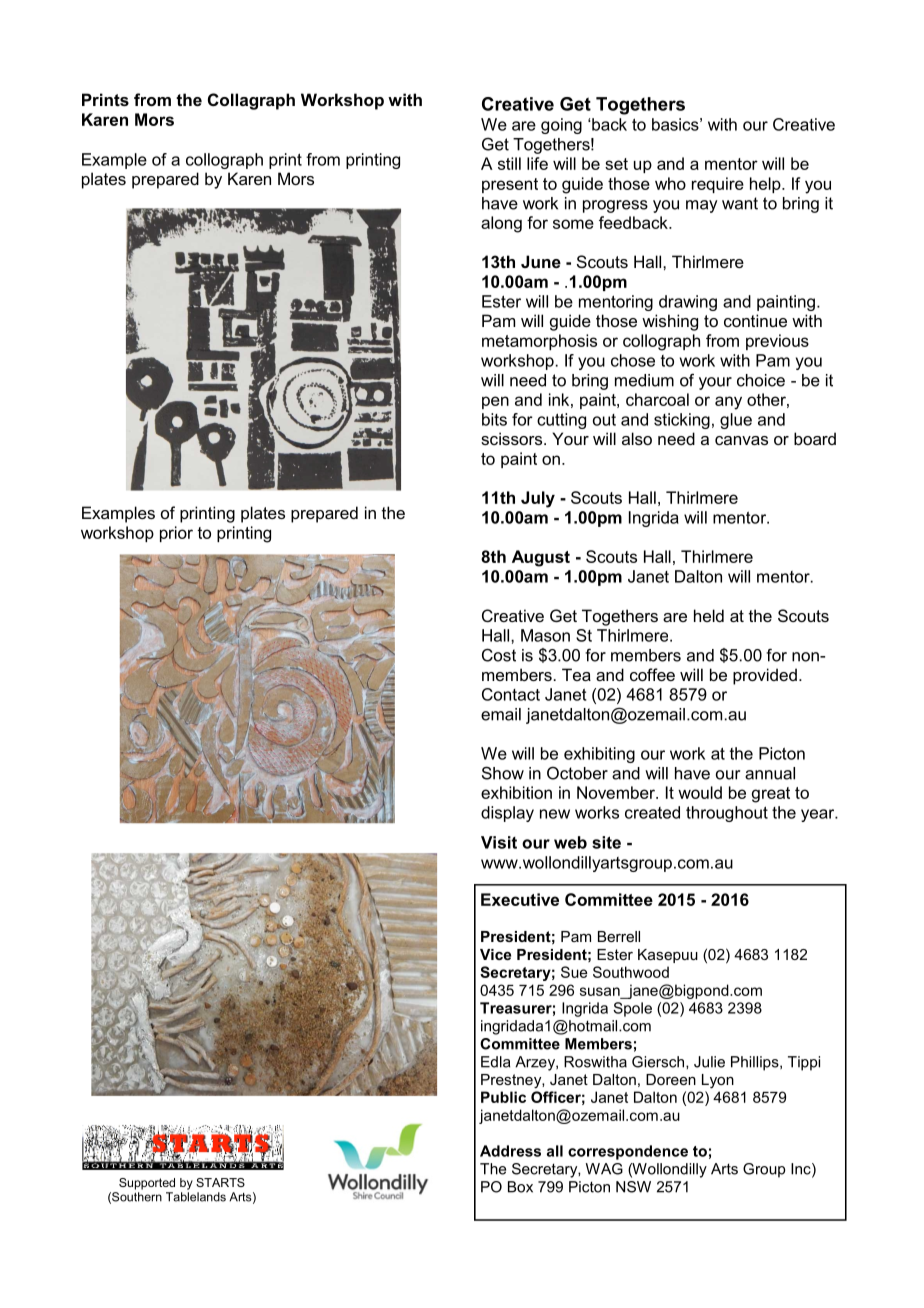 The image size is (924, 1308). What do you see at coordinates (510, 185) in the screenshot?
I see `present` at bounding box center [510, 185].
